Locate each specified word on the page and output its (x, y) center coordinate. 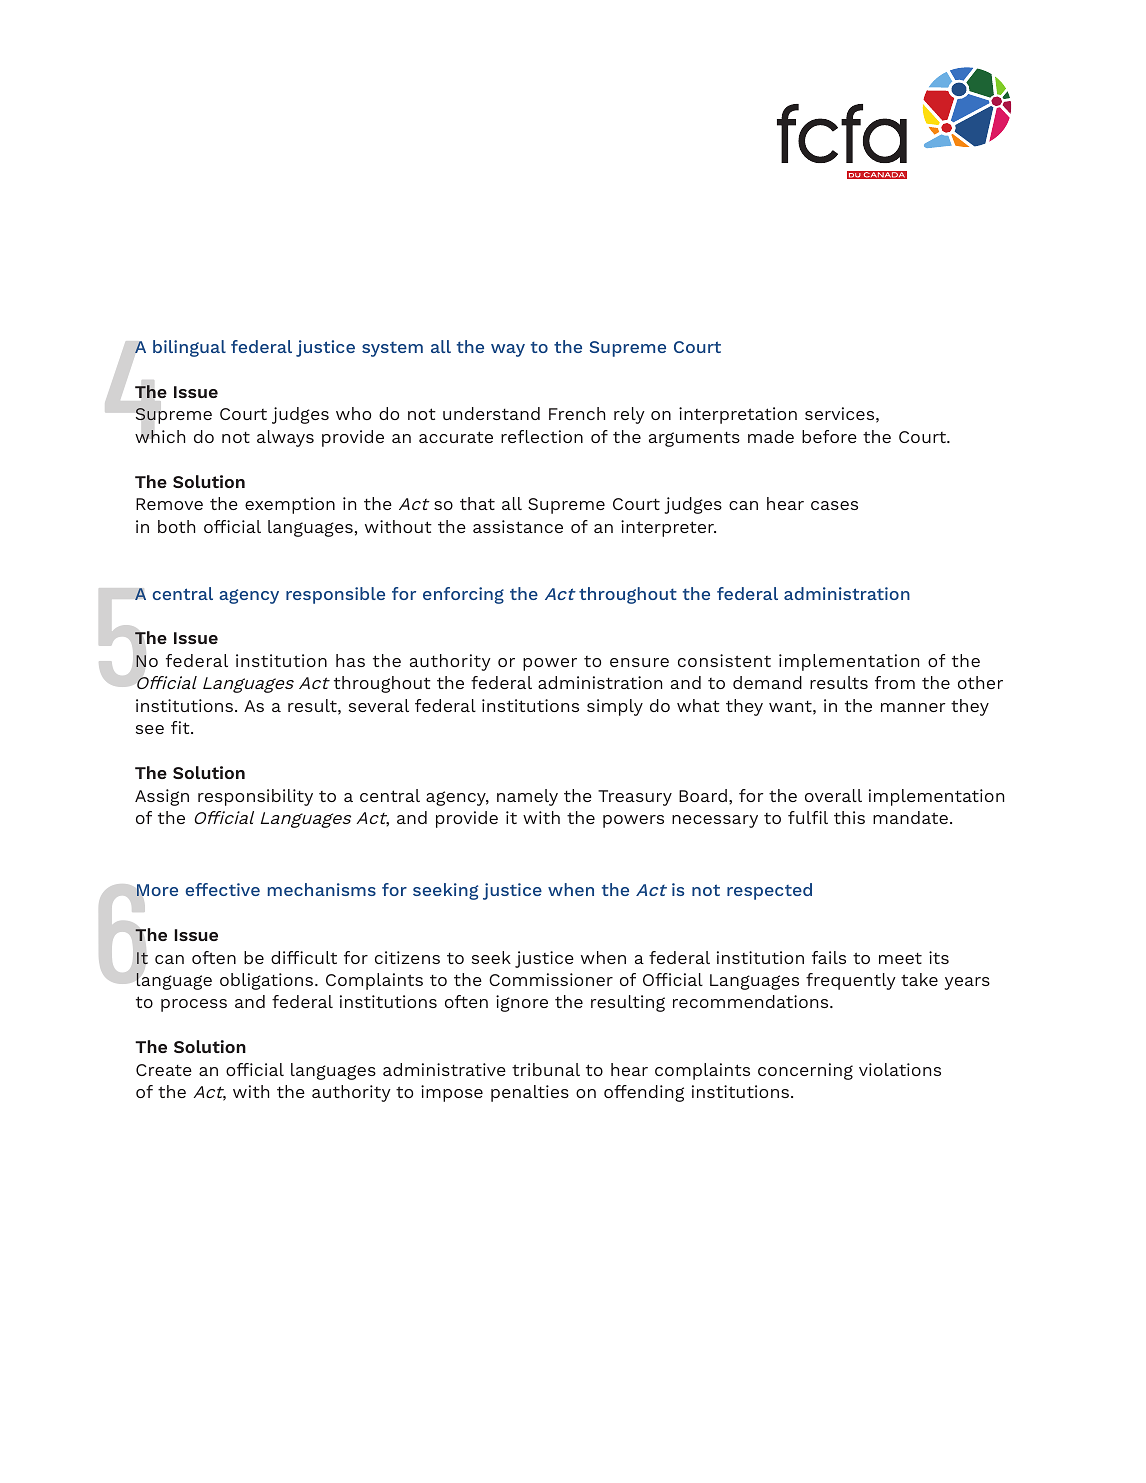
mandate (910, 817)
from (895, 682)
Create (164, 1070)
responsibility (255, 797)
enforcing (463, 595)
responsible (335, 595)
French (577, 413)
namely (527, 797)
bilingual (189, 348)
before (829, 436)
